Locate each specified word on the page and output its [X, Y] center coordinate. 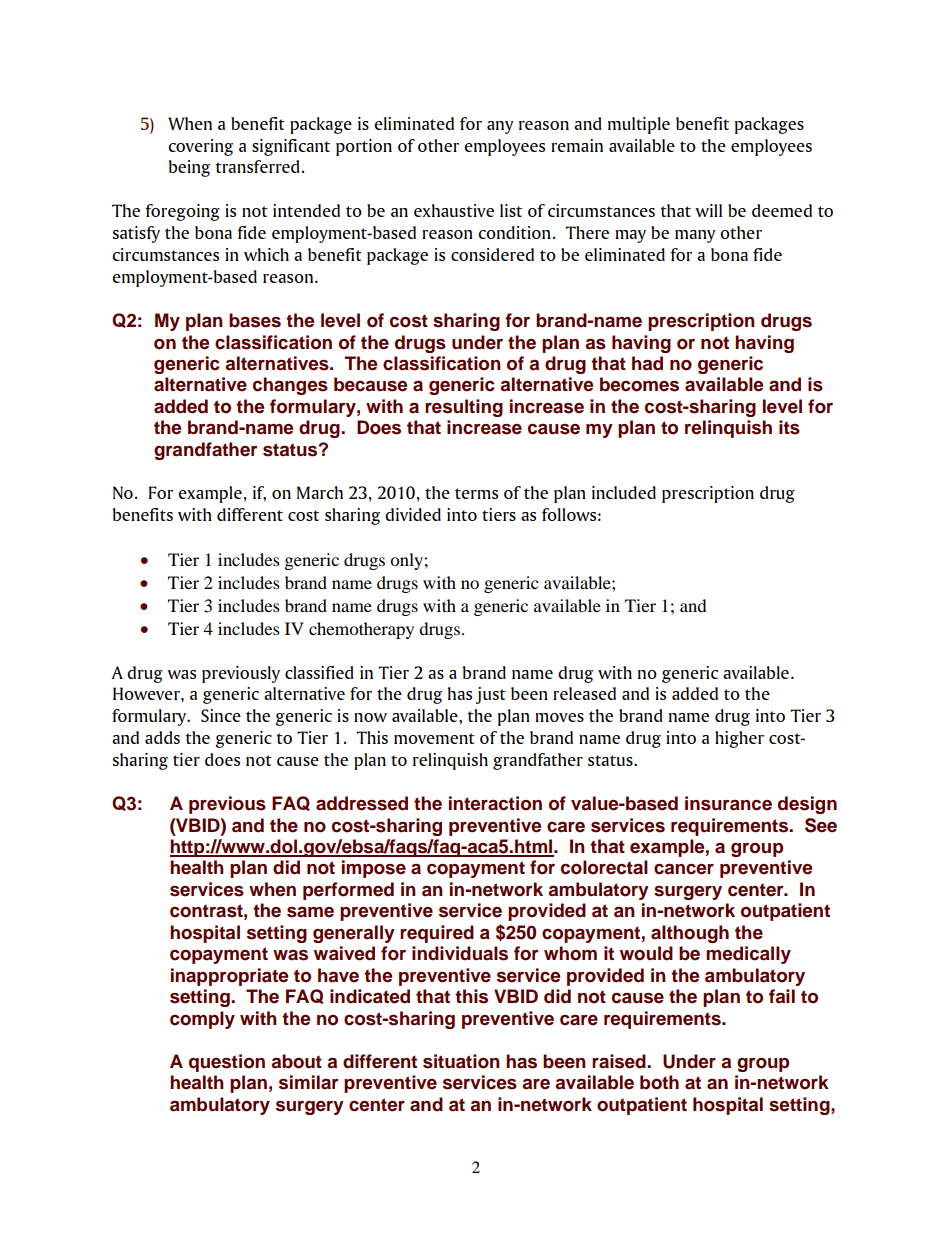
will [708, 210]
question [227, 1063]
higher [739, 739]
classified [319, 672]
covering [200, 147]
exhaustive [454, 210]
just [491, 695]
